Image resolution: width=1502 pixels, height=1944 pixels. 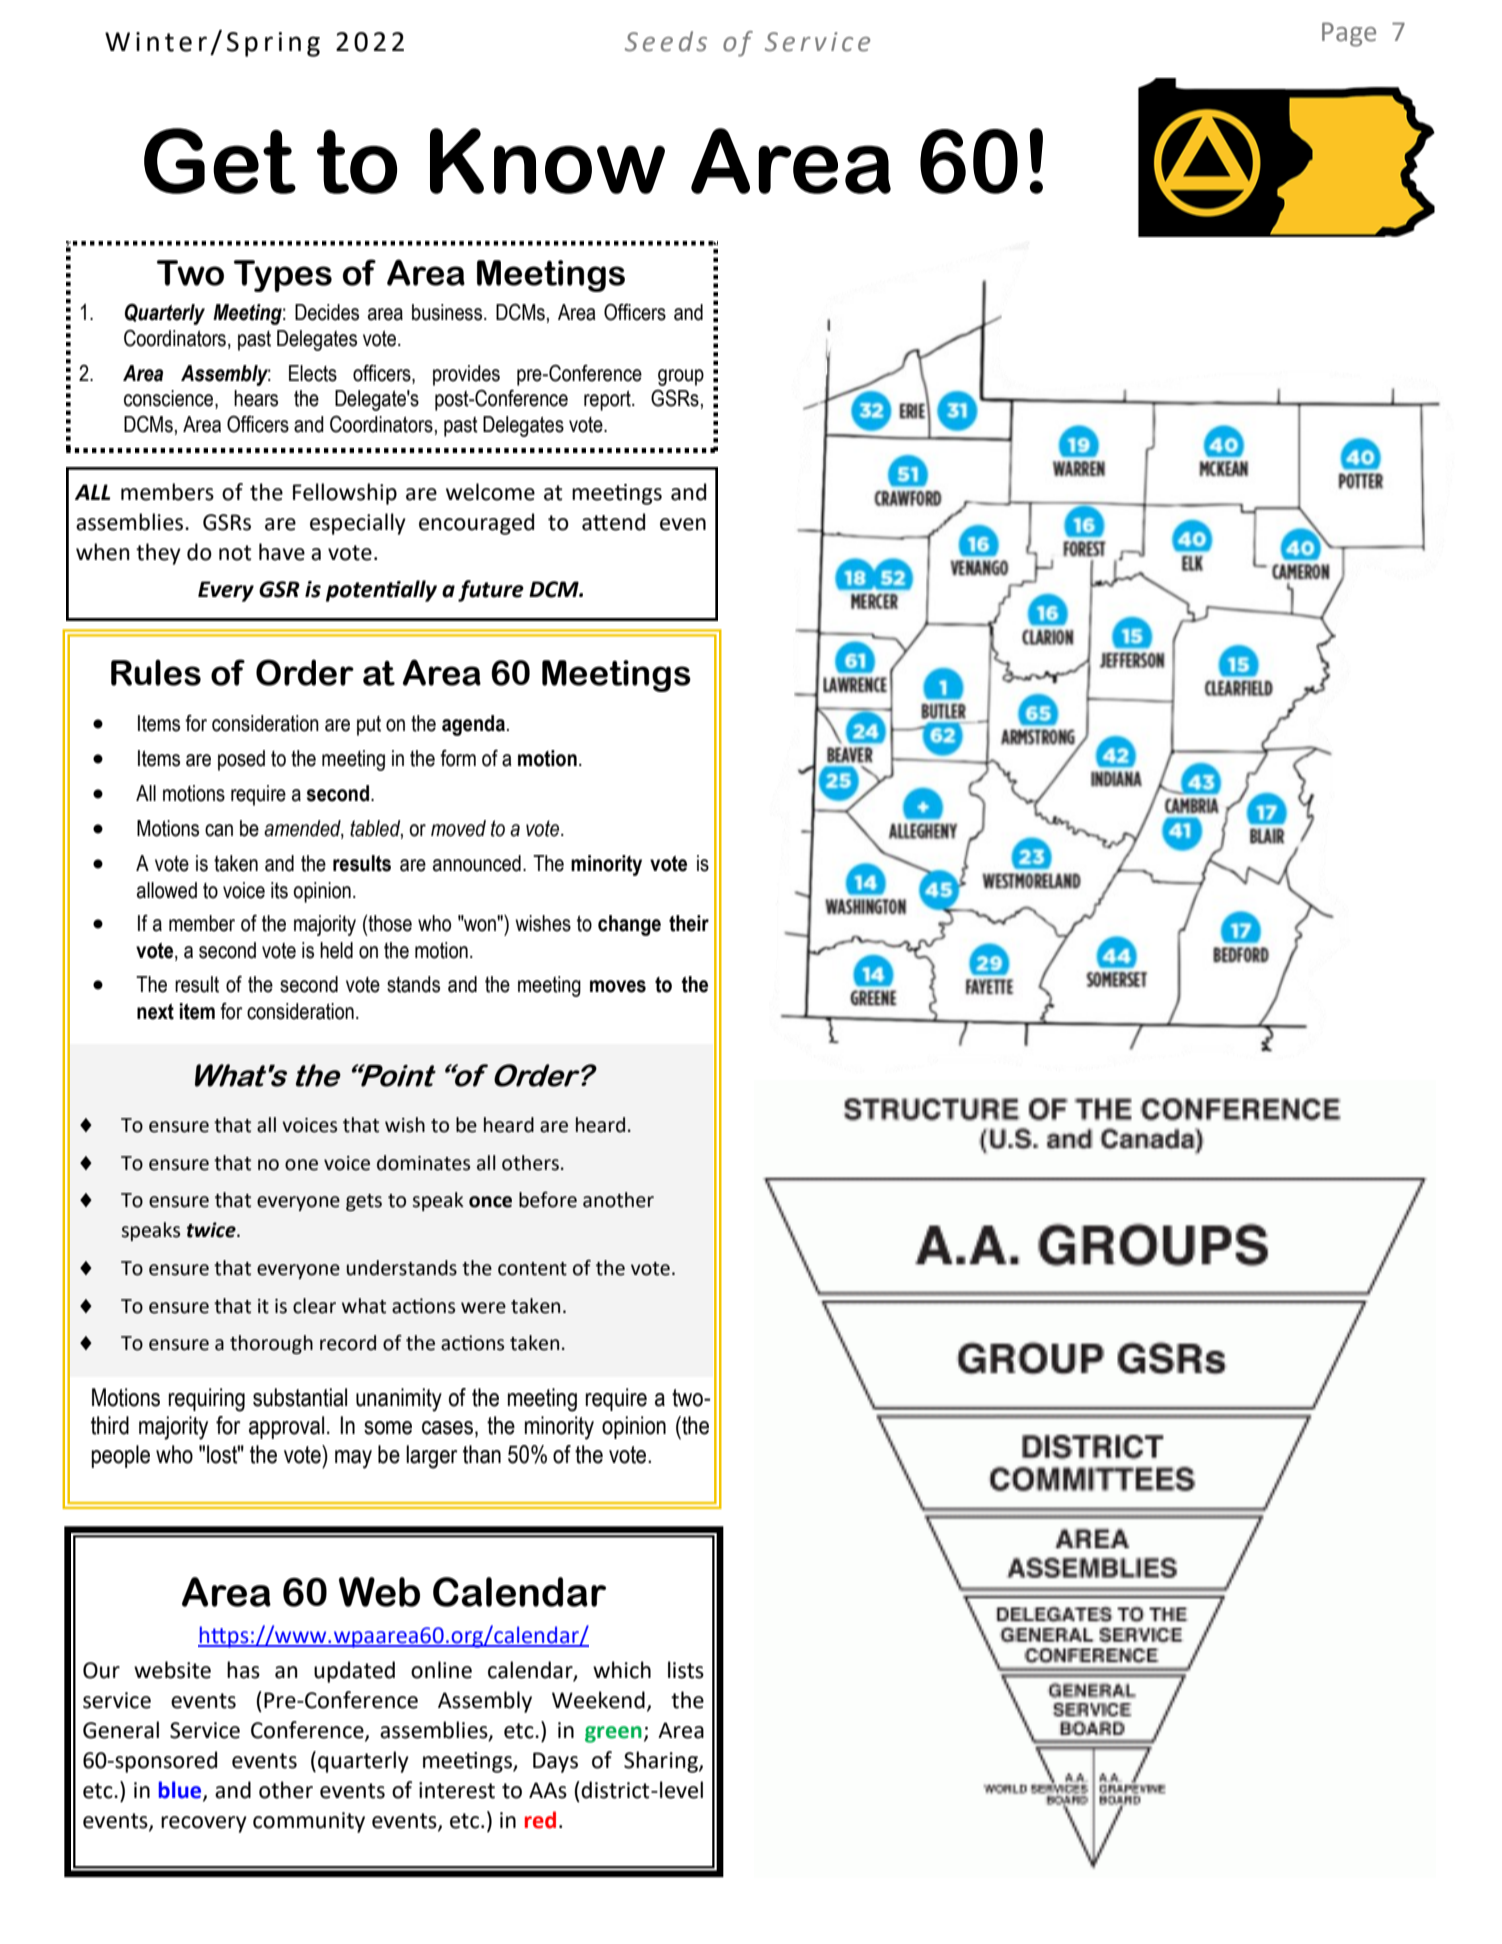 I want to click on its, so click(x=279, y=890).
